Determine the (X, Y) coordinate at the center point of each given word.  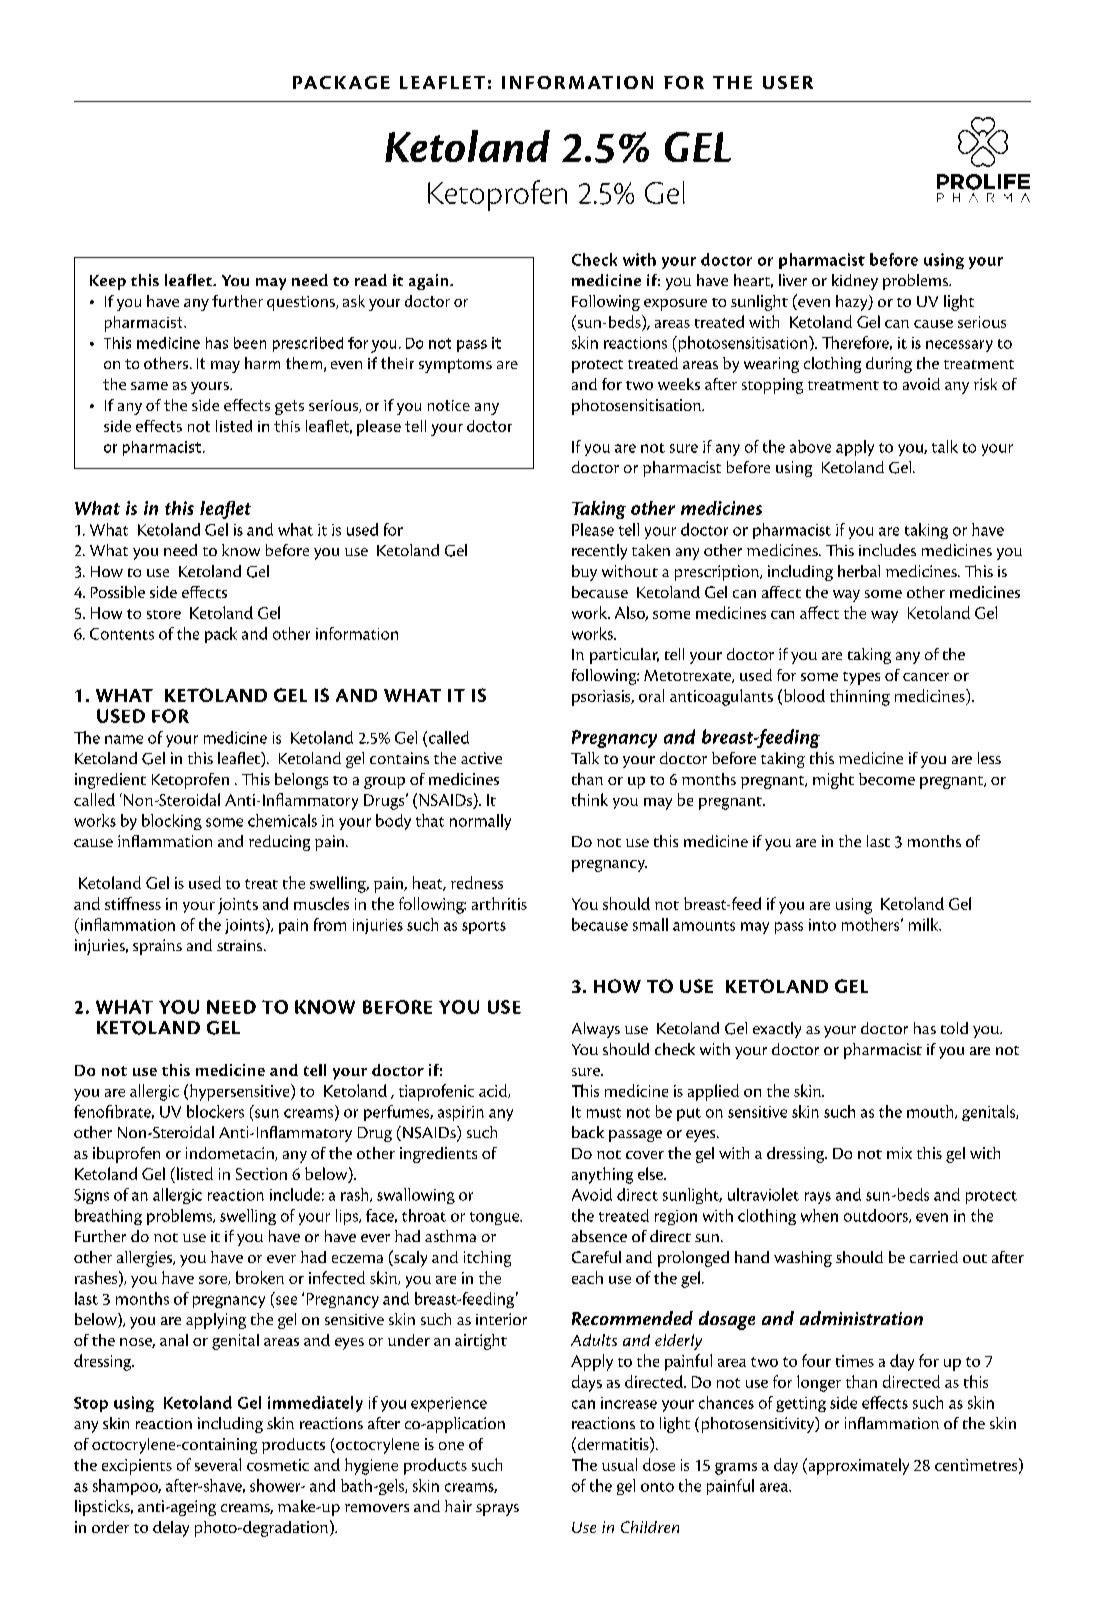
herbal (859, 571)
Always (596, 1030)
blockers (215, 1111)
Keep (108, 282)
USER (788, 82)
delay (171, 1529)
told (954, 1028)
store (164, 614)
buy (584, 573)
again (430, 282)
